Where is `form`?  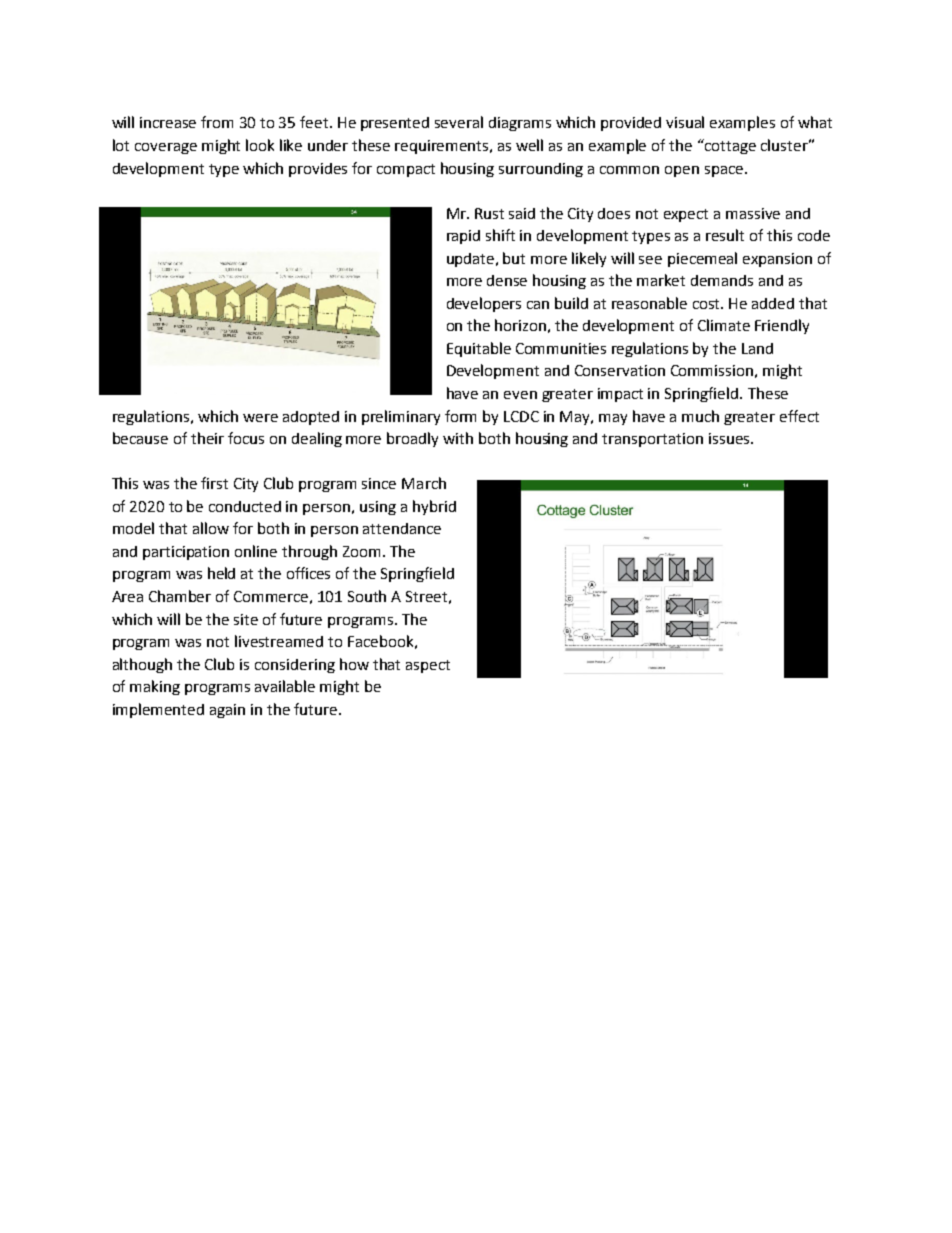 form is located at coordinates (460, 416).
